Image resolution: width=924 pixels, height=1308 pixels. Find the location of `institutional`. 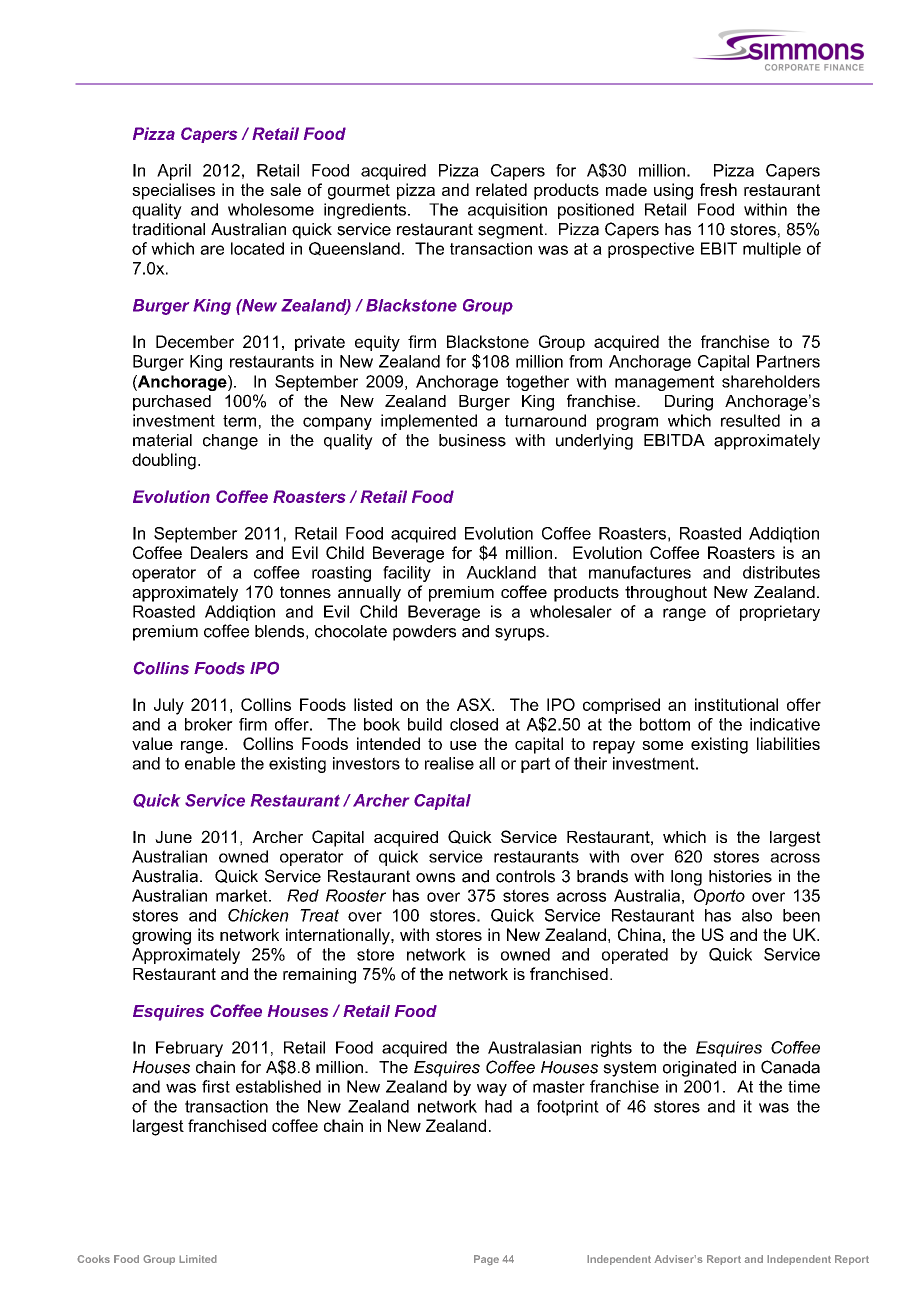

institutional is located at coordinates (736, 704).
